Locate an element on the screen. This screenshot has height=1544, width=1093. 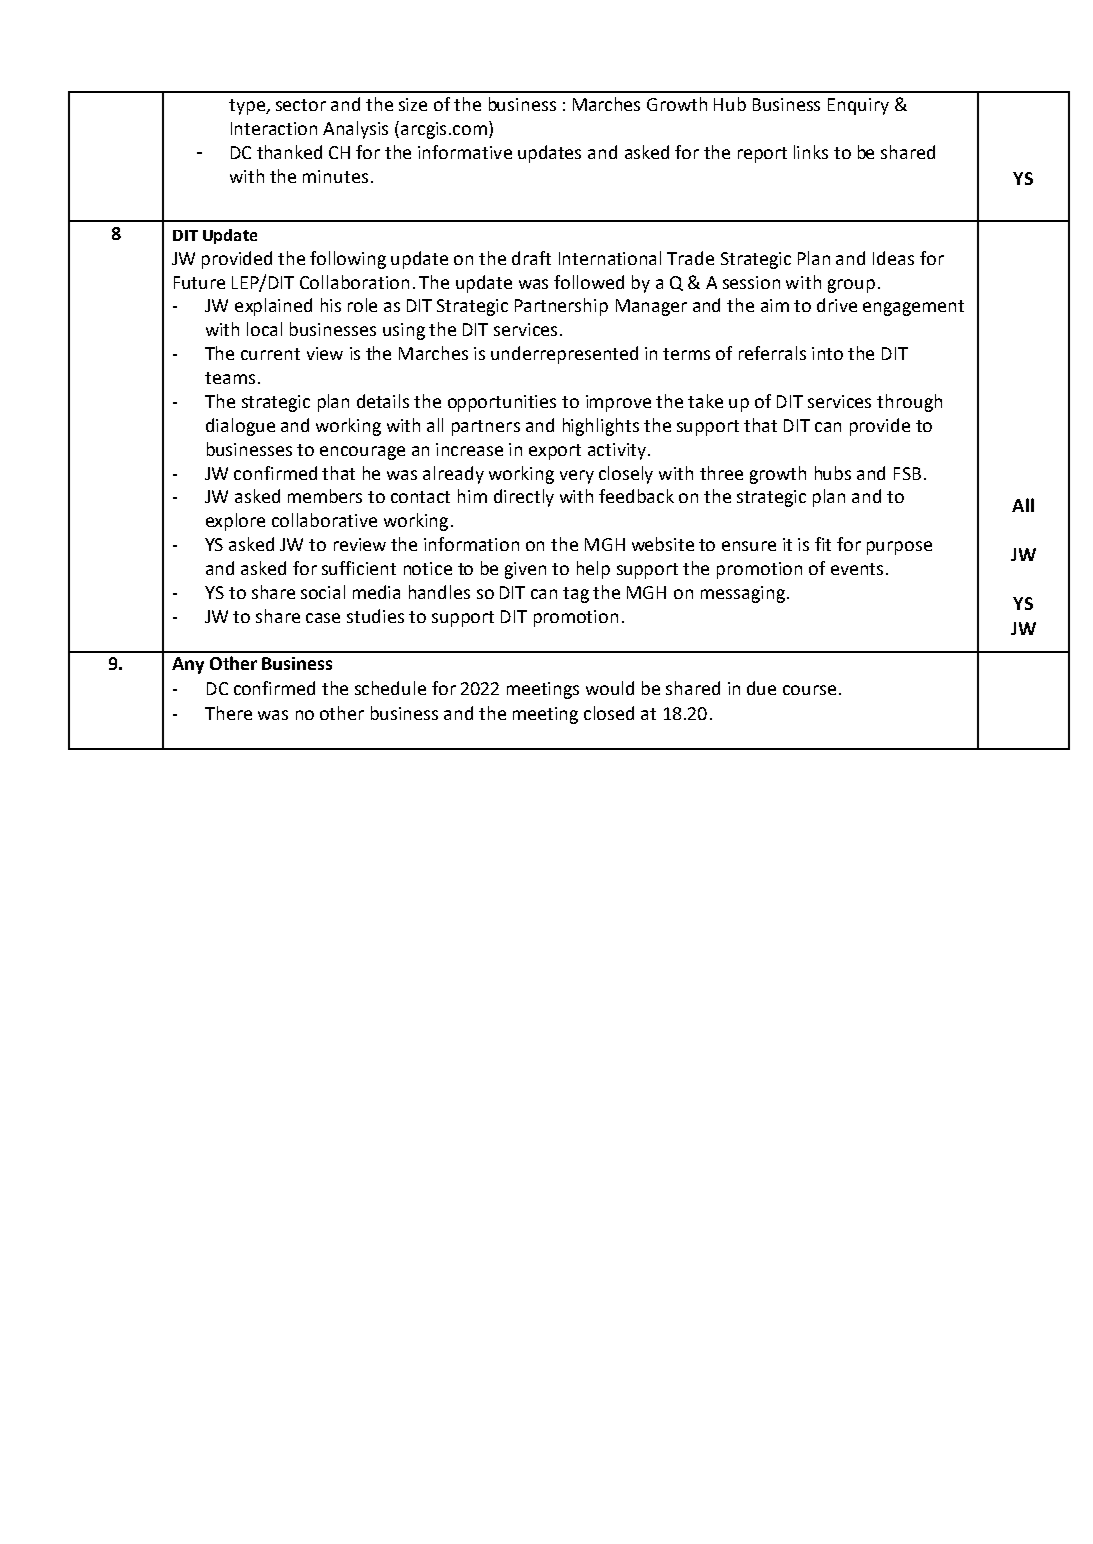
Interaction is located at coordinates (274, 128).
